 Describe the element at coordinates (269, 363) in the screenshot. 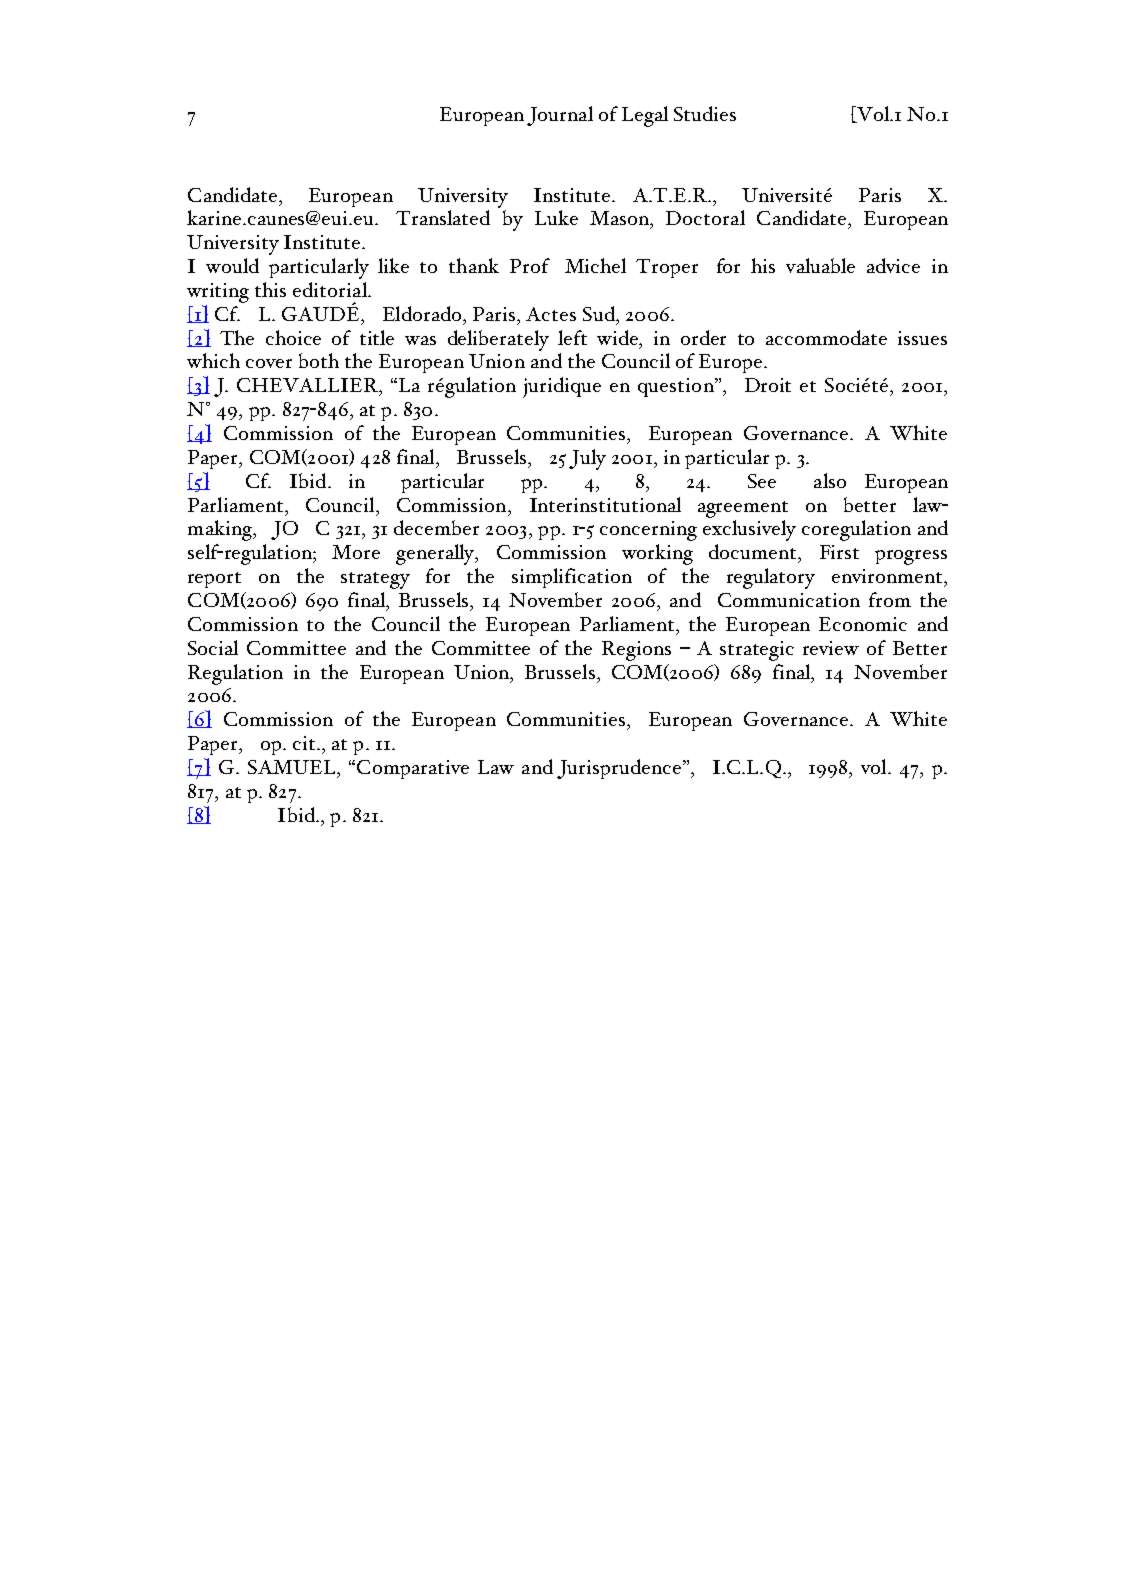

I see `cover` at that location.
